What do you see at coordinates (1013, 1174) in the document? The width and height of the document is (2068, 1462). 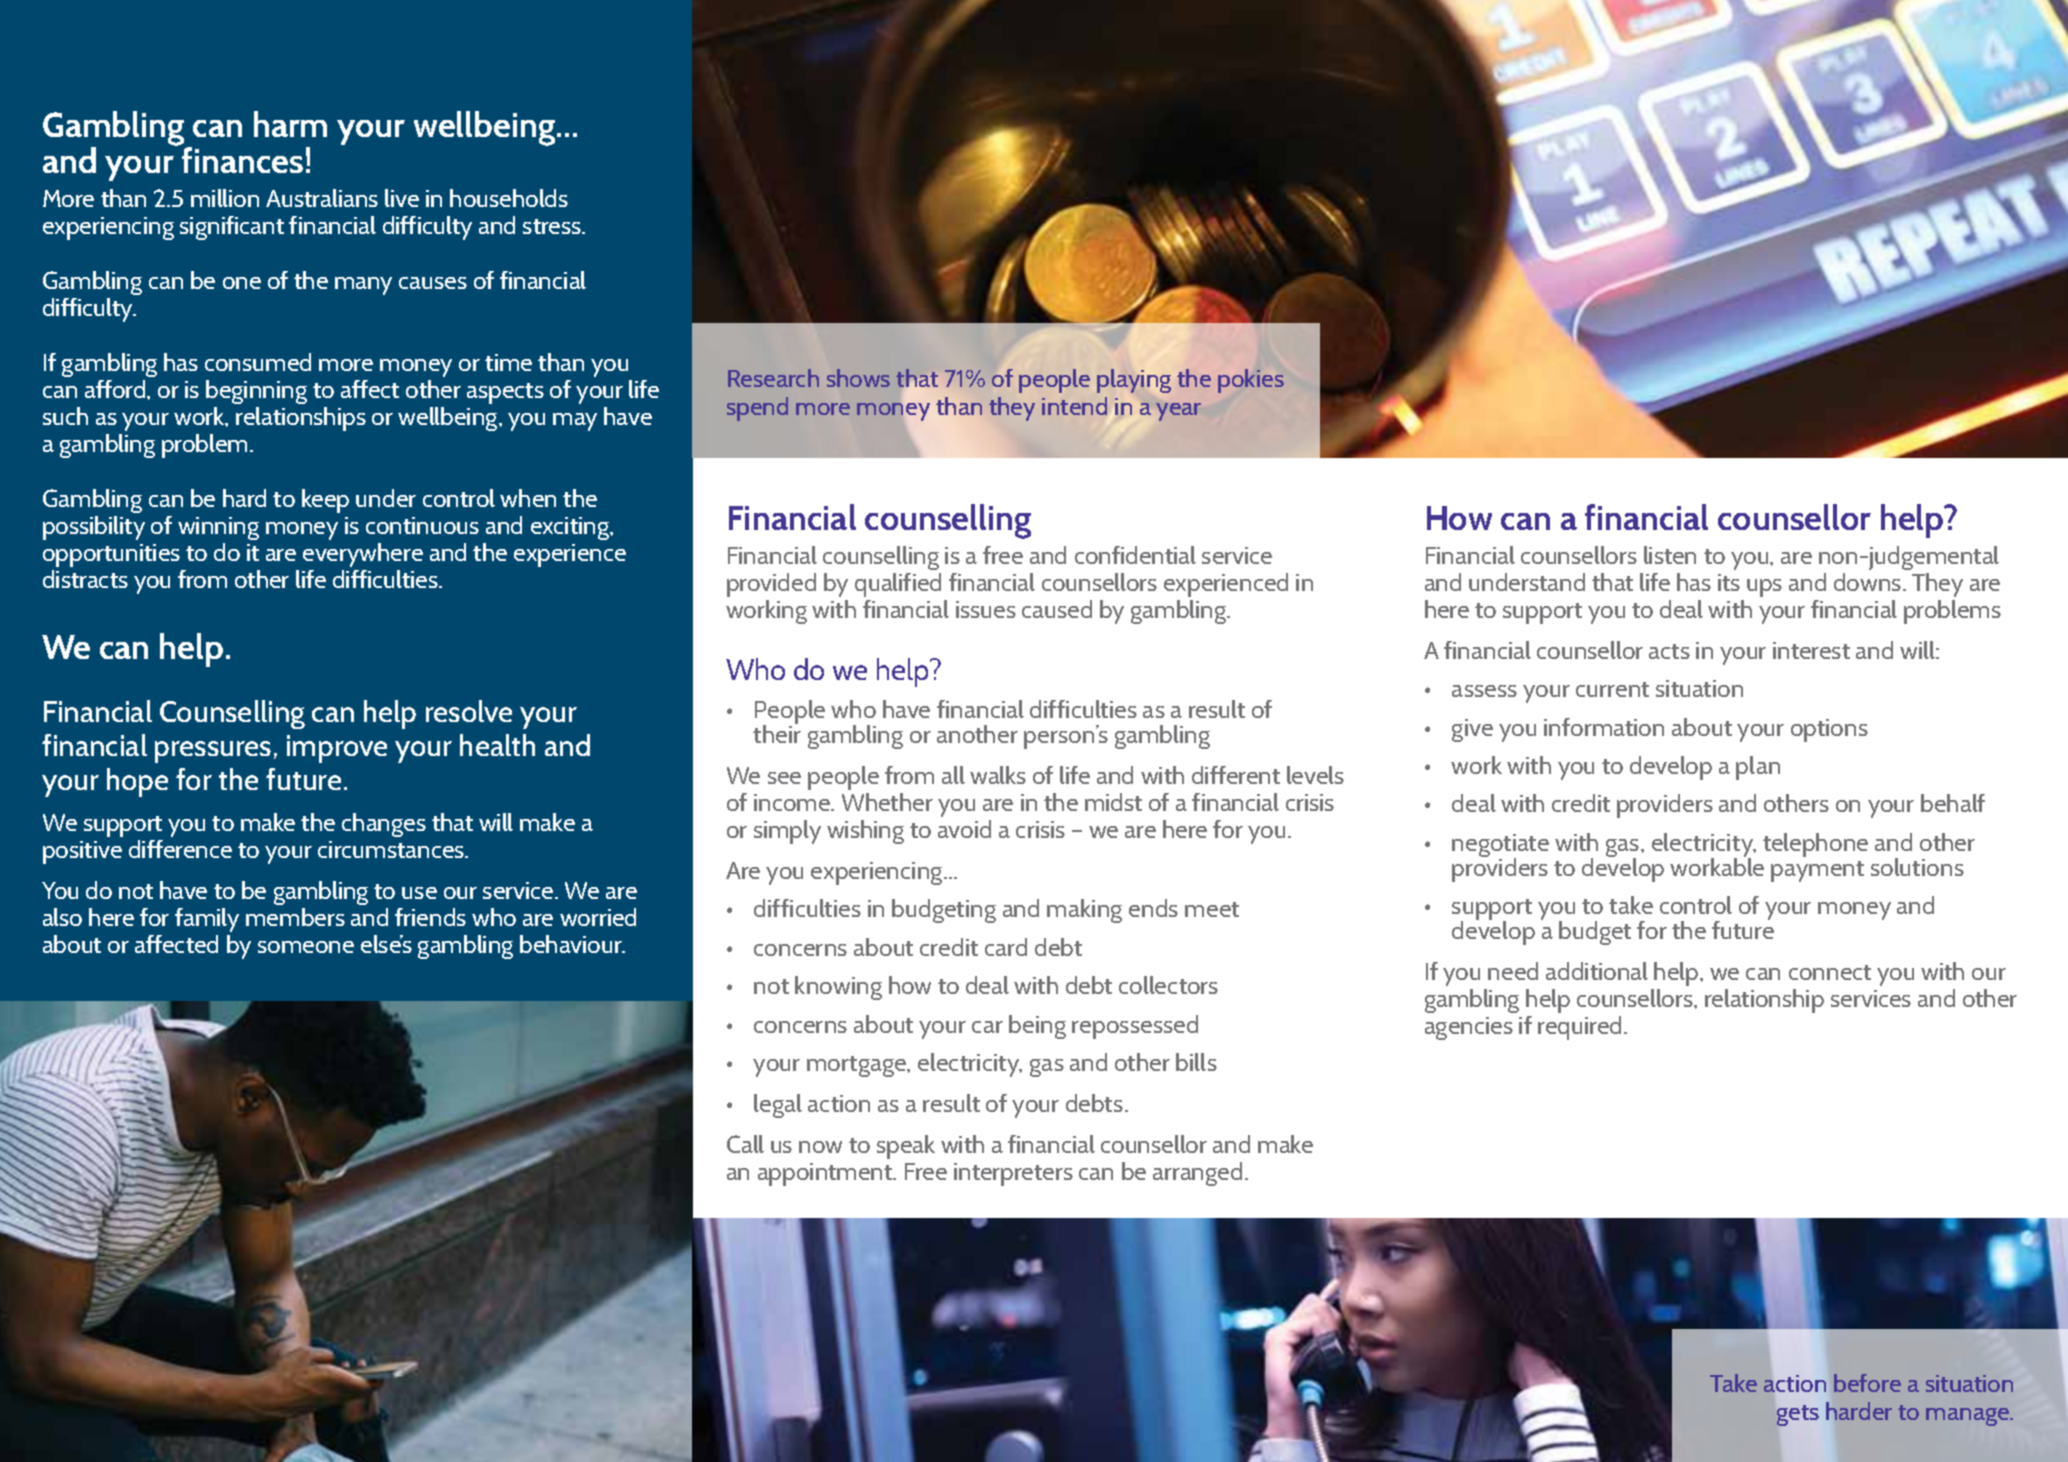 I see `interpreters` at bounding box center [1013, 1174].
